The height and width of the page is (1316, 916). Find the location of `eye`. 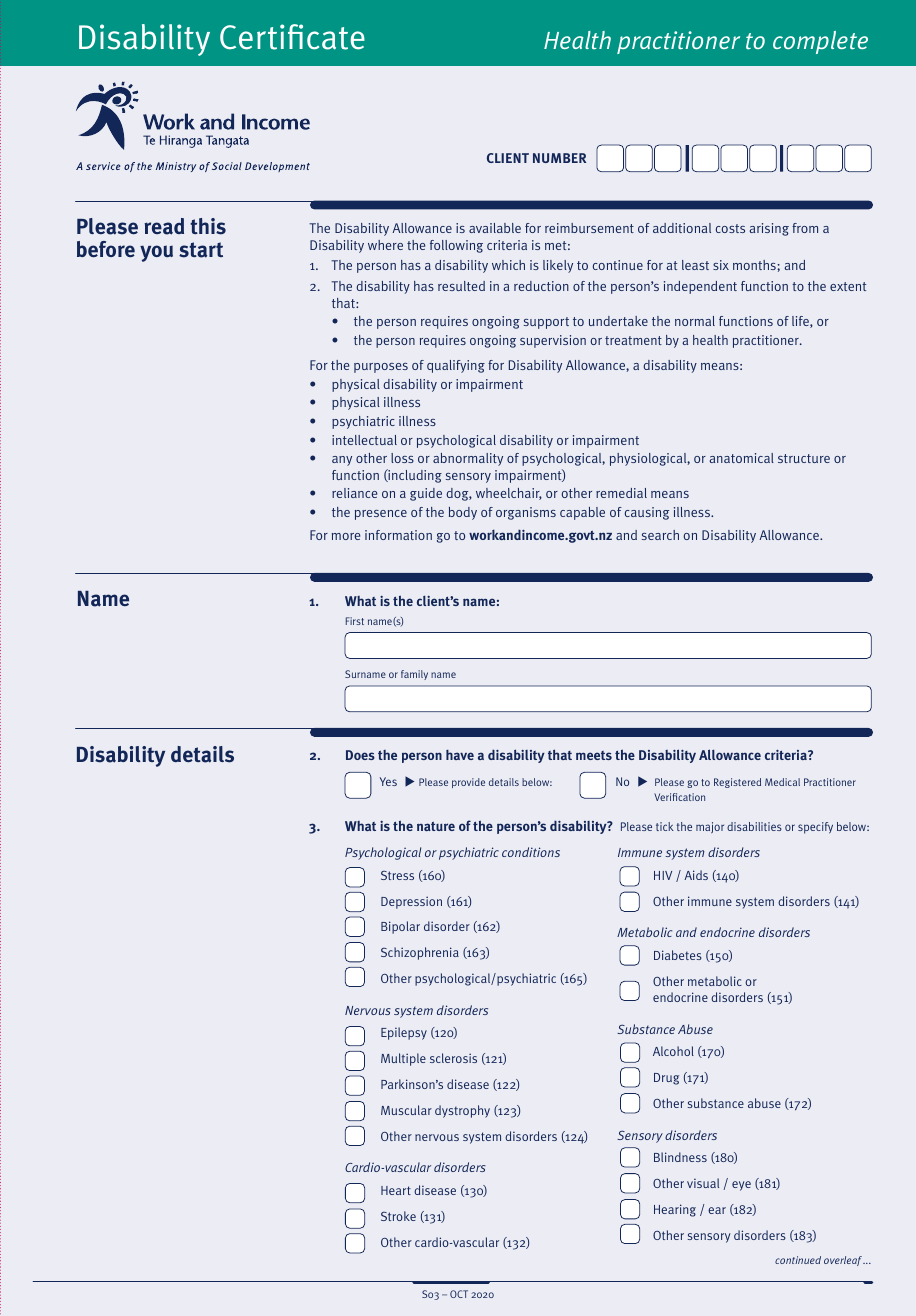

eye is located at coordinates (741, 1186).
